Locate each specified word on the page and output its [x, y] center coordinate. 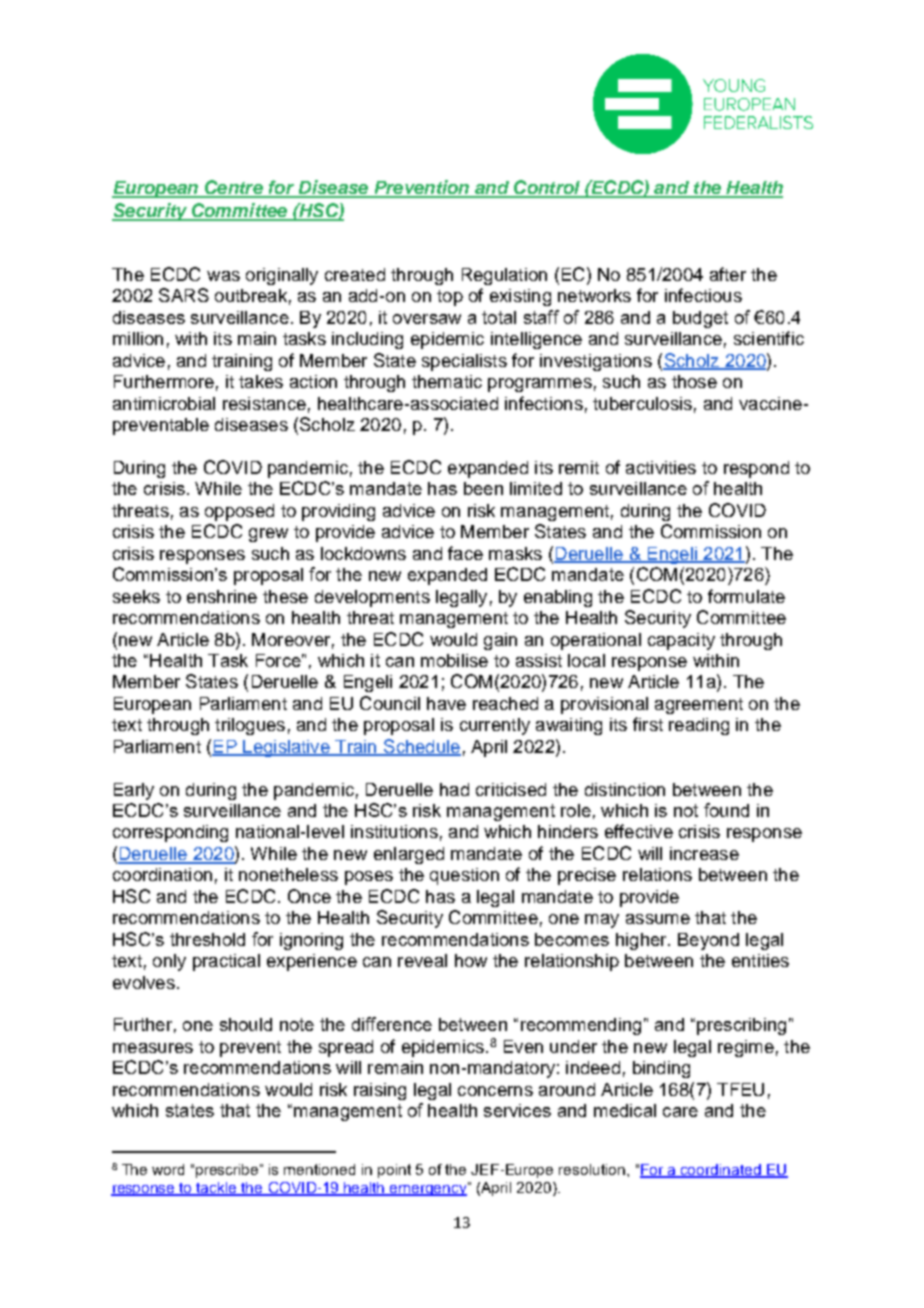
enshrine [222, 596]
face [465, 553]
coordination [162, 874]
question [464, 876]
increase [704, 853]
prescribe [228, 1171]
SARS [184, 295]
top [450, 298]
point [394, 1171]
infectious [703, 295]
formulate [746, 596]
